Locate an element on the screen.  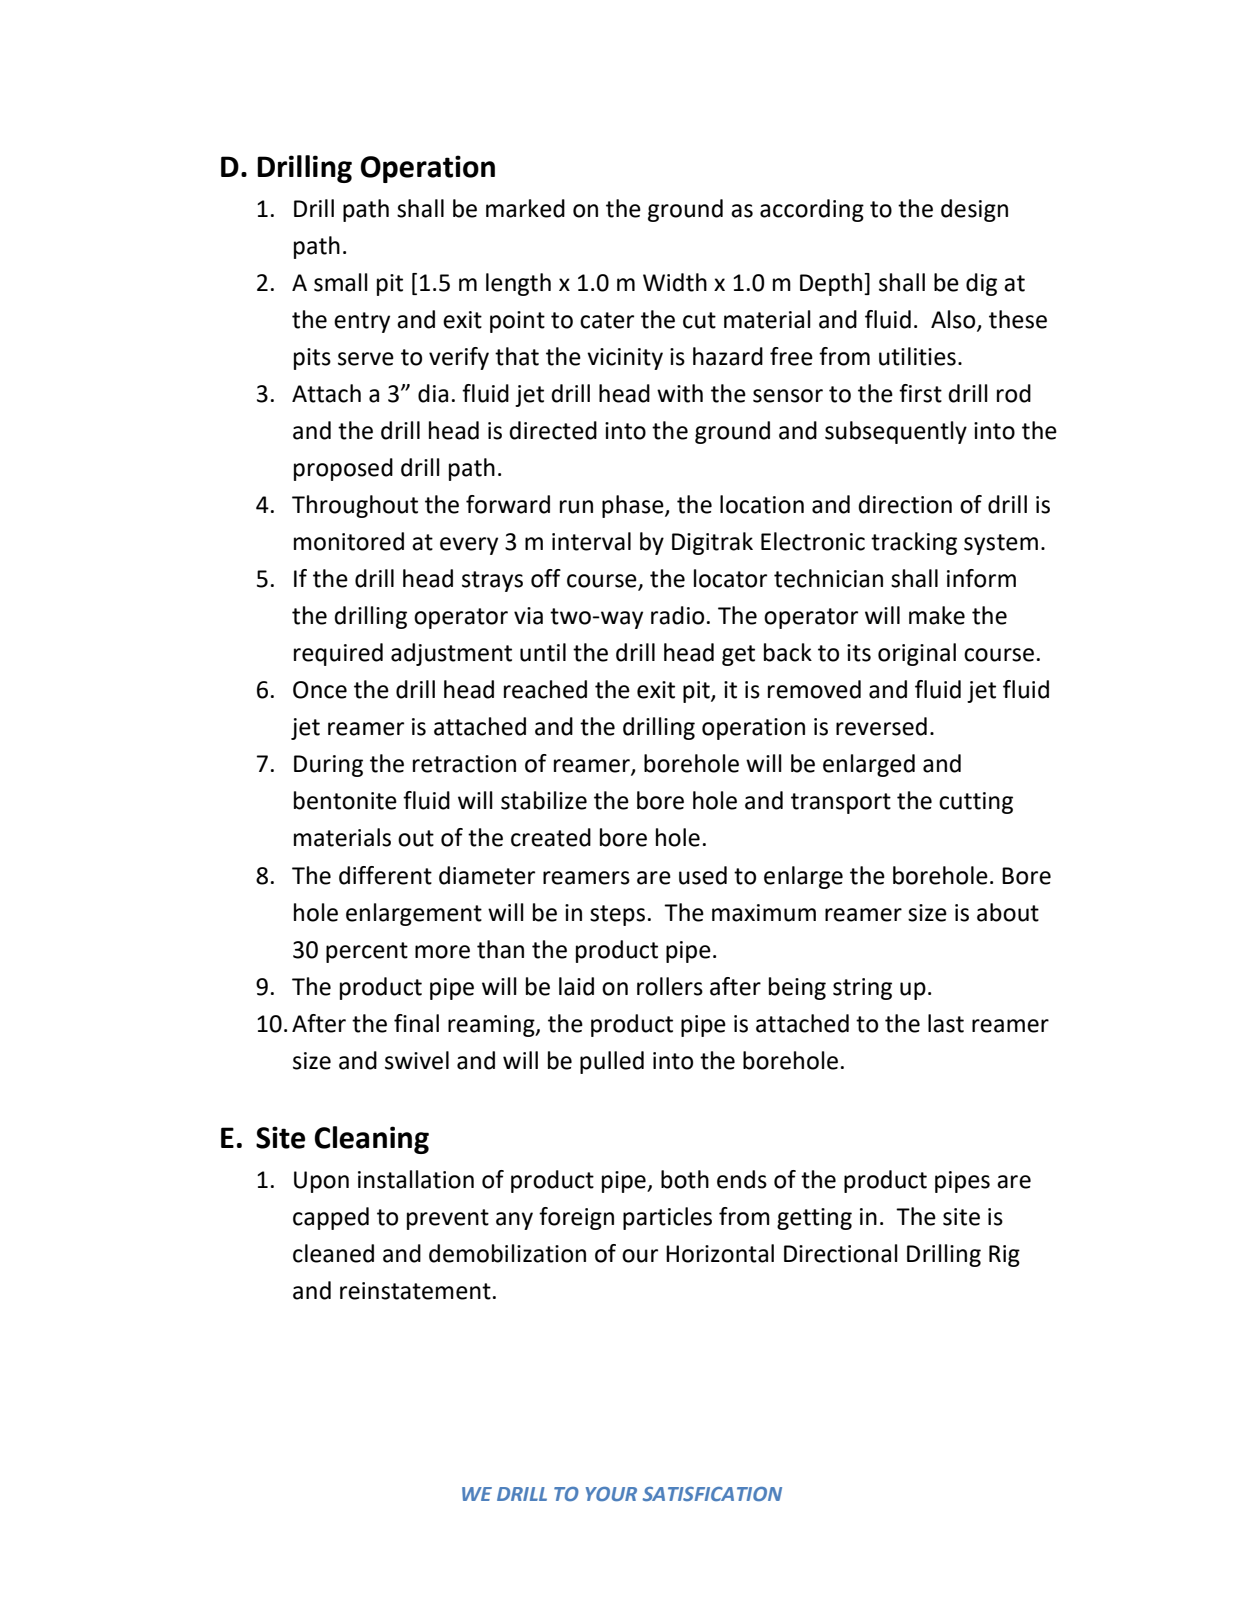
monitored is located at coordinates (349, 541).
